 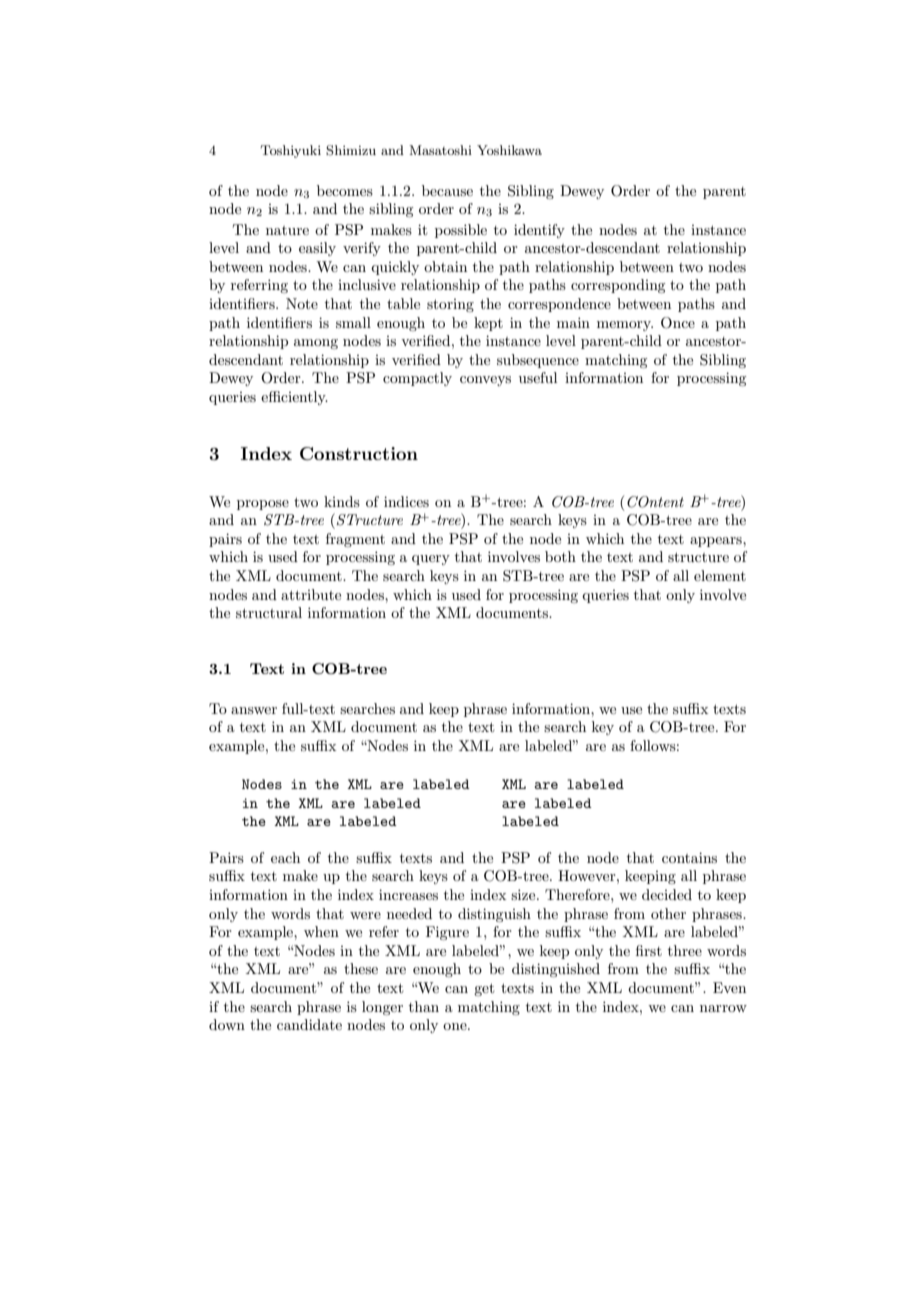 I want to click on because, so click(x=447, y=190).
